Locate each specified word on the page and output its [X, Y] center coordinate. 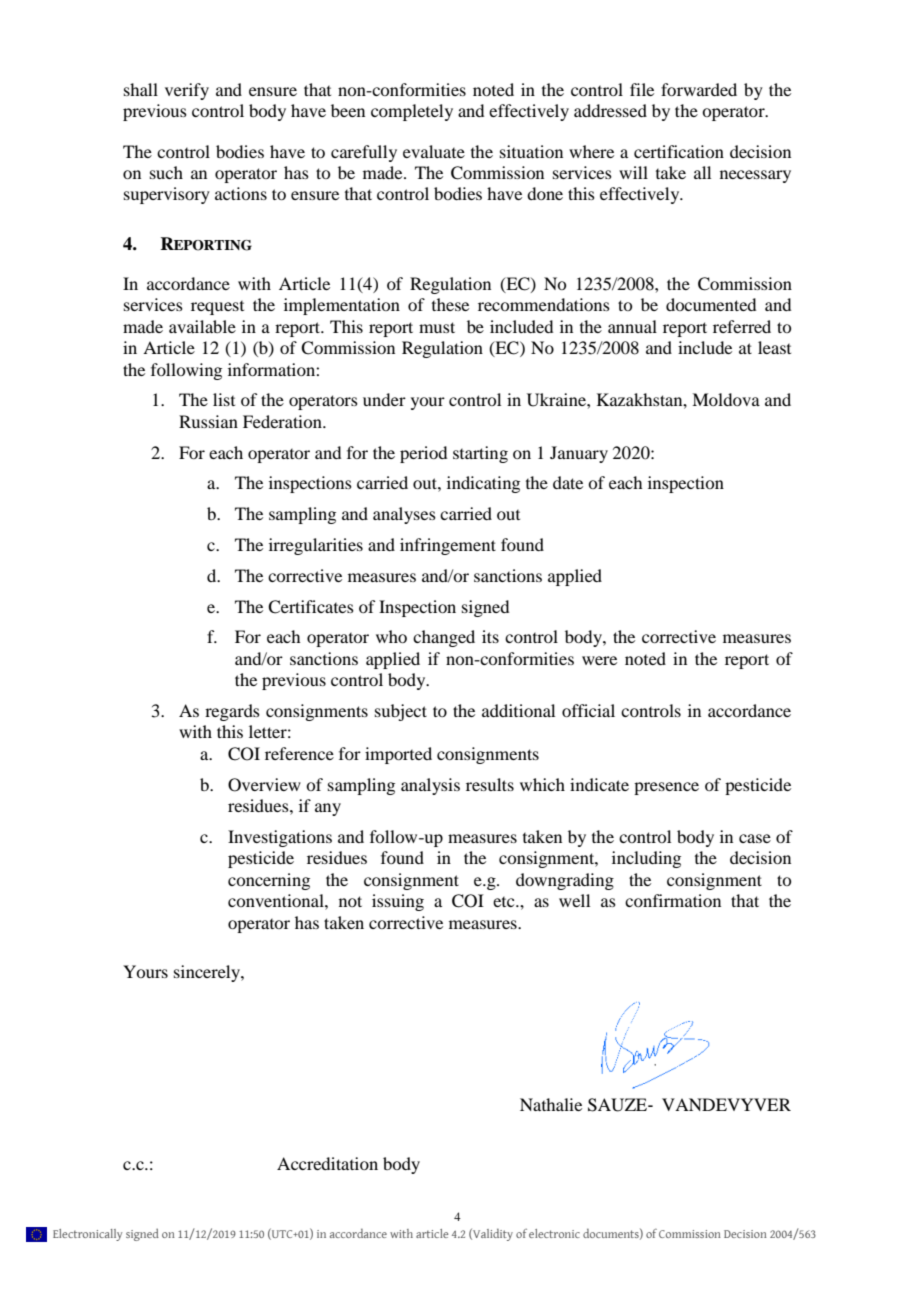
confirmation [673, 900]
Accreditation [327, 1163]
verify [187, 91]
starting [480, 454]
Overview [264, 785]
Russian [208, 421]
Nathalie [551, 1104]
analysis [430, 786]
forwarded [699, 89]
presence [666, 788]
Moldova [726, 399]
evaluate [434, 151]
